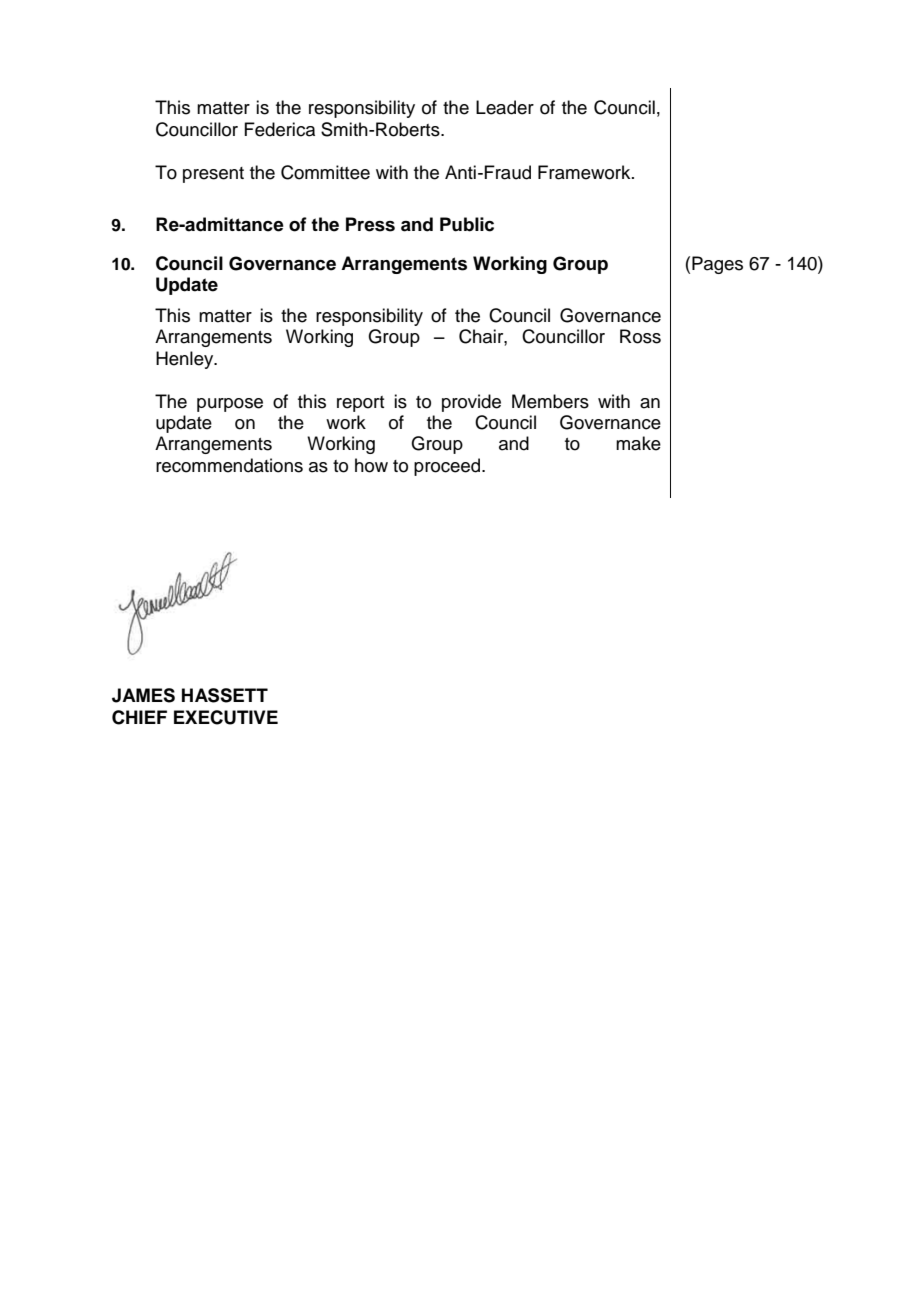  What do you see at coordinates (638, 443) in the screenshot?
I see `make` at bounding box center [638, 443].
